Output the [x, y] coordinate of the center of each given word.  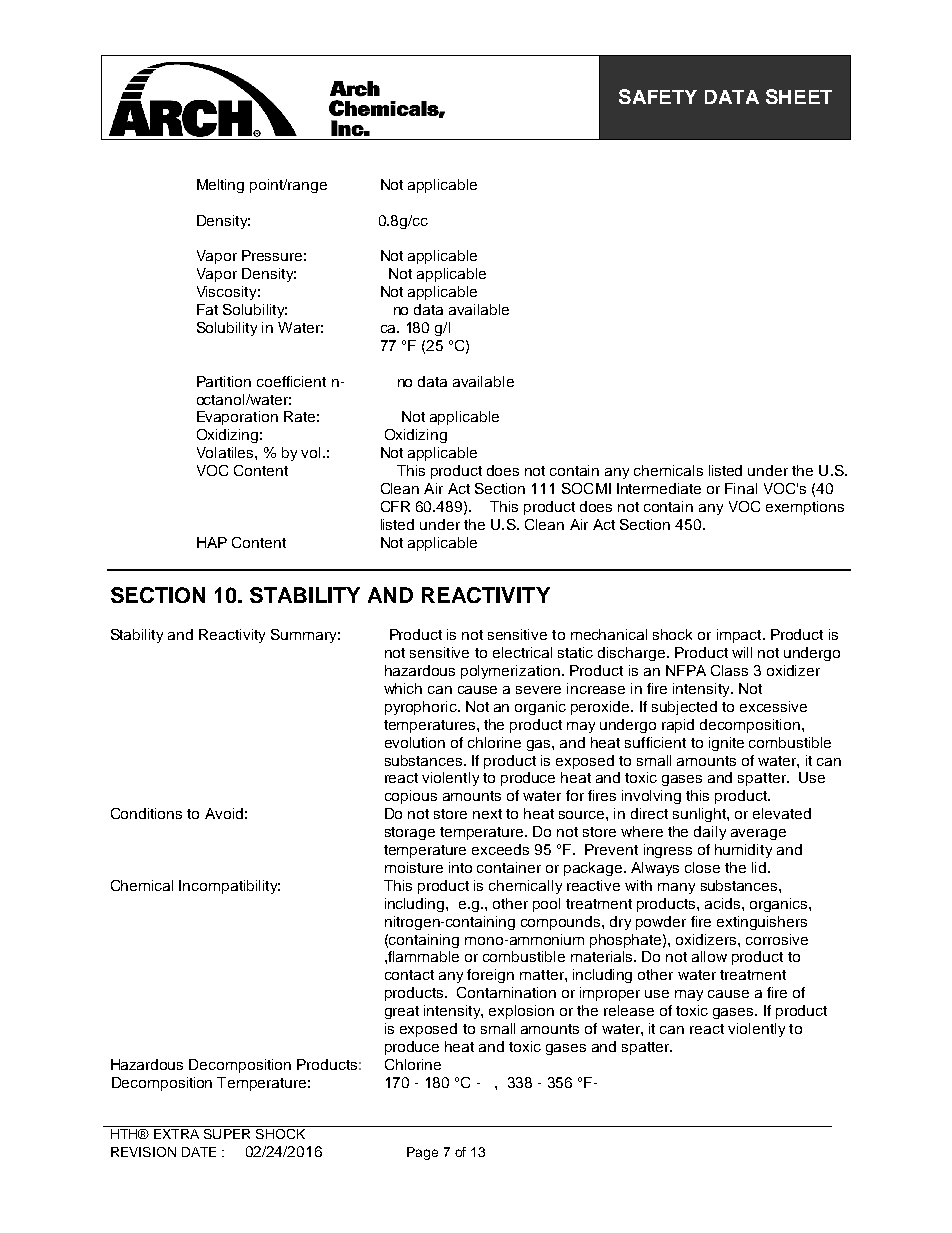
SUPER [227, 1134]
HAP [212, 542]
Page [422, 1153]
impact [740, 636]
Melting [220, 186]
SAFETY [658, 96]
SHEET [799, 96]
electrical [522, 652]
